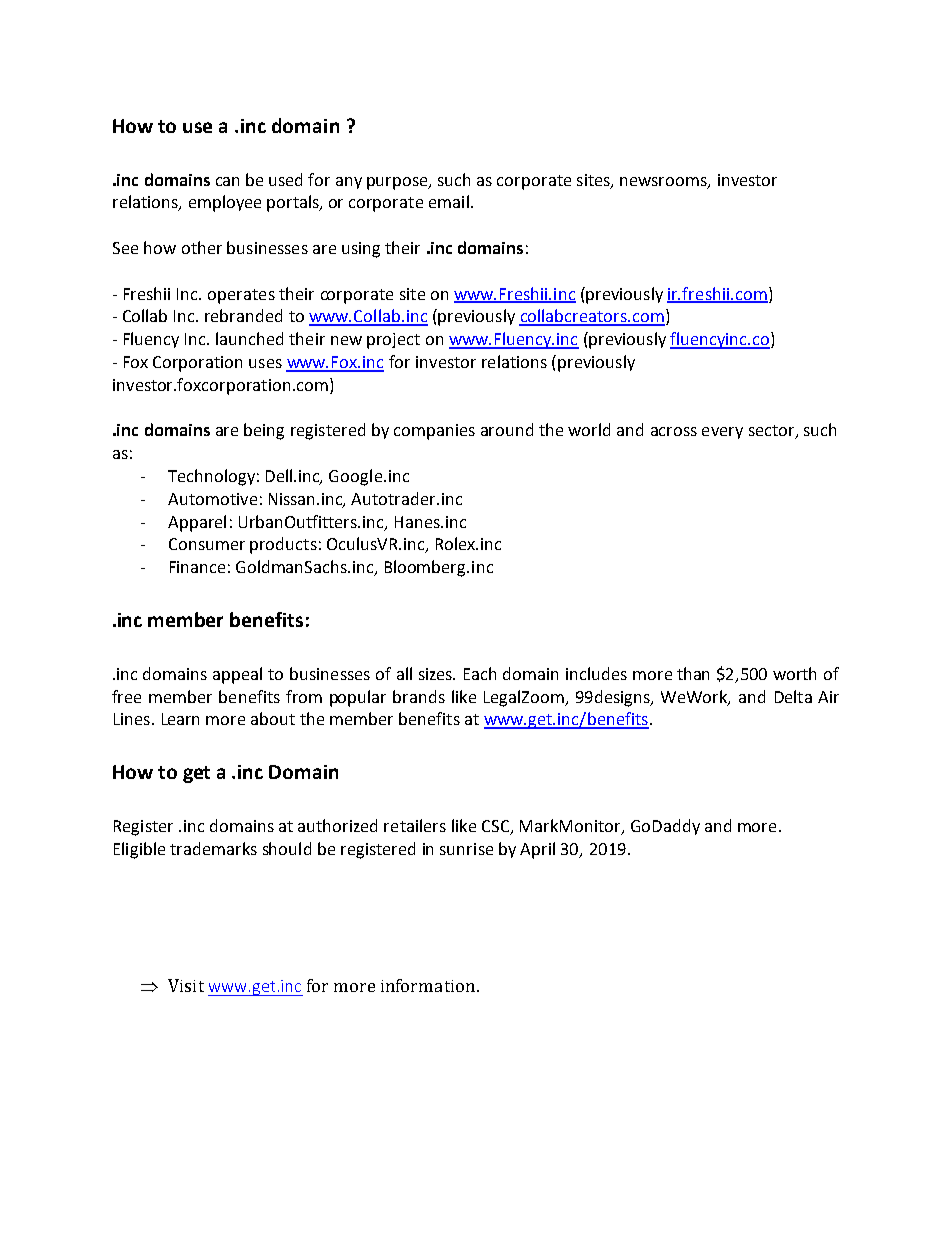 The width and height of the document is (952, 1233). I want to click on Each, so click(480, 673).
